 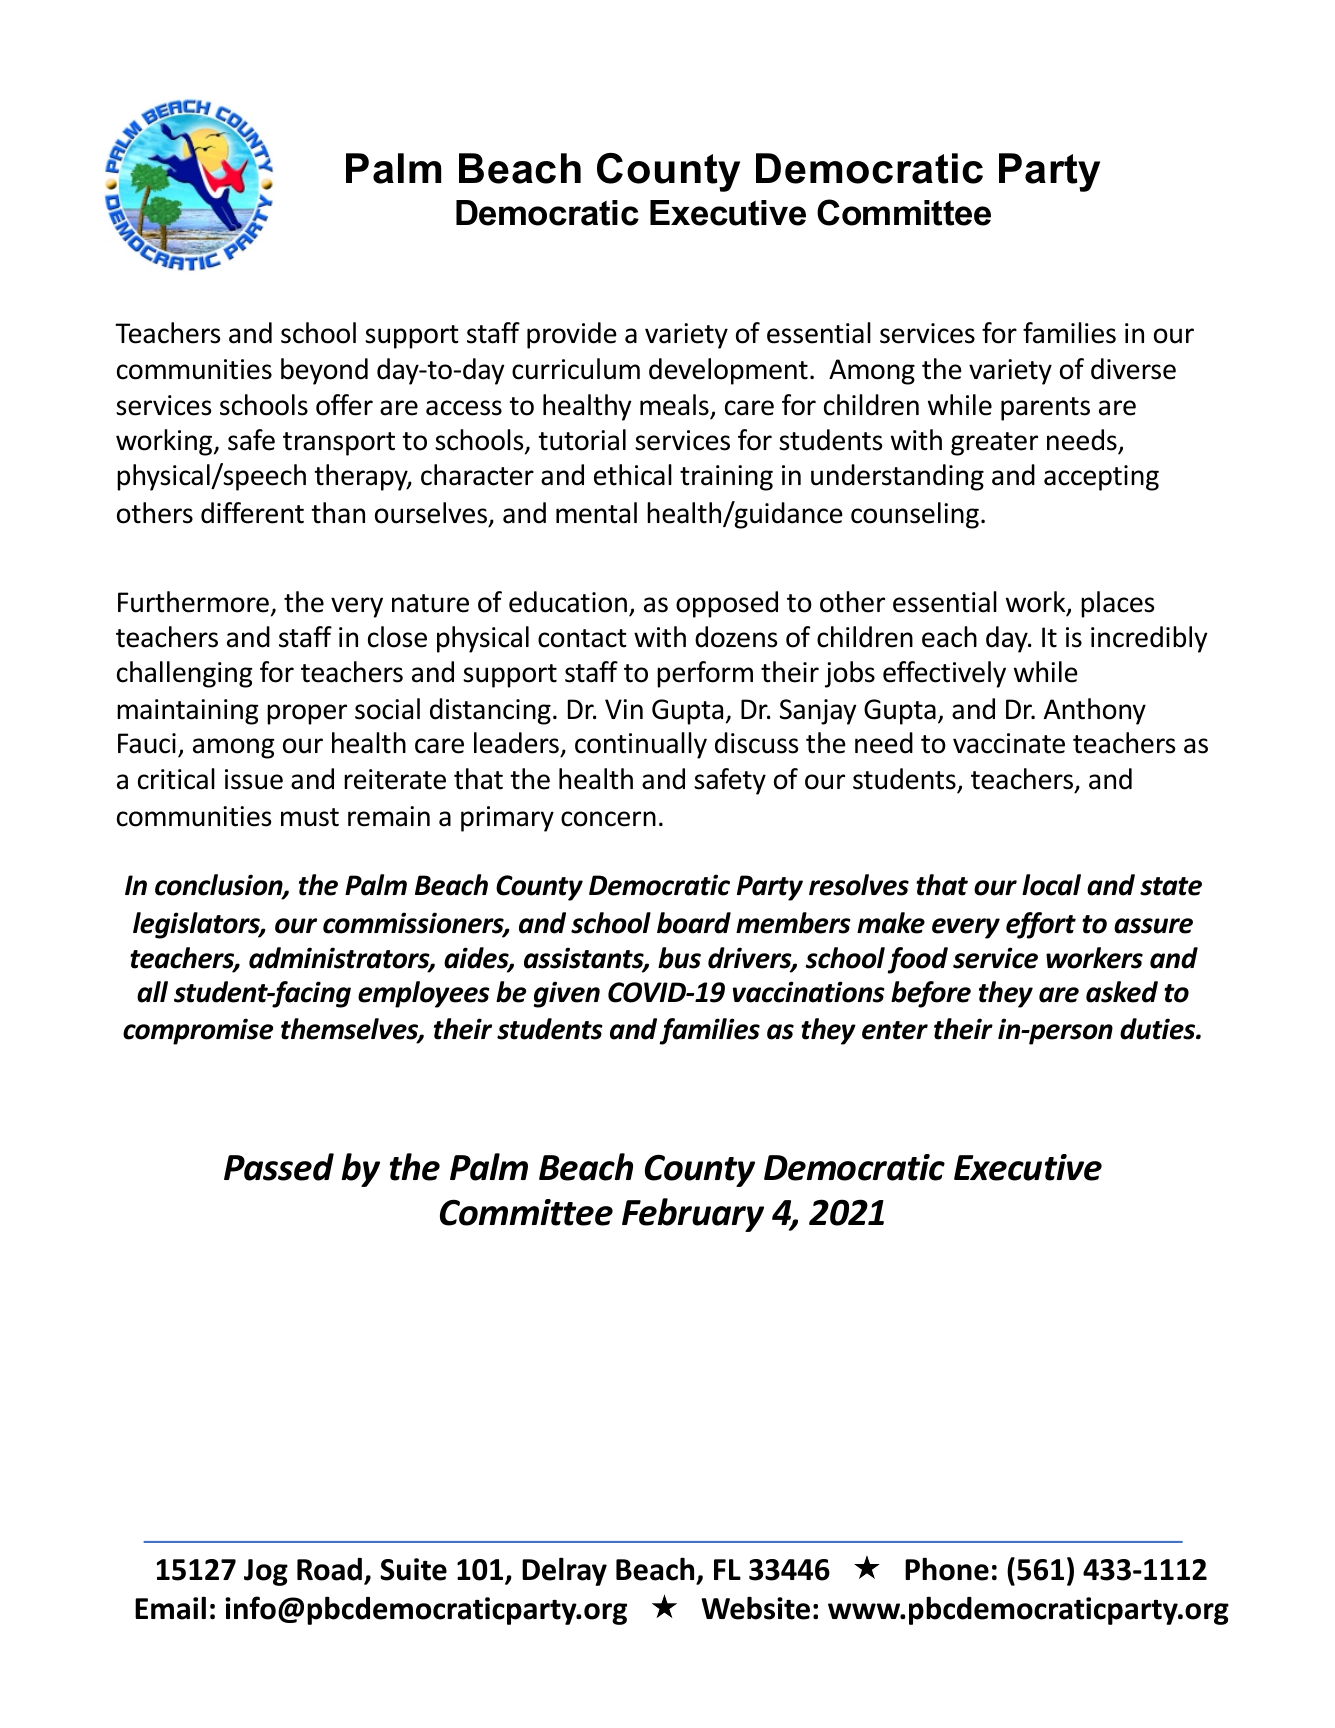 What do you see at coordinates (324, 371) in the screenshot?
I see `beyond` at bounding box center [324, 371].
